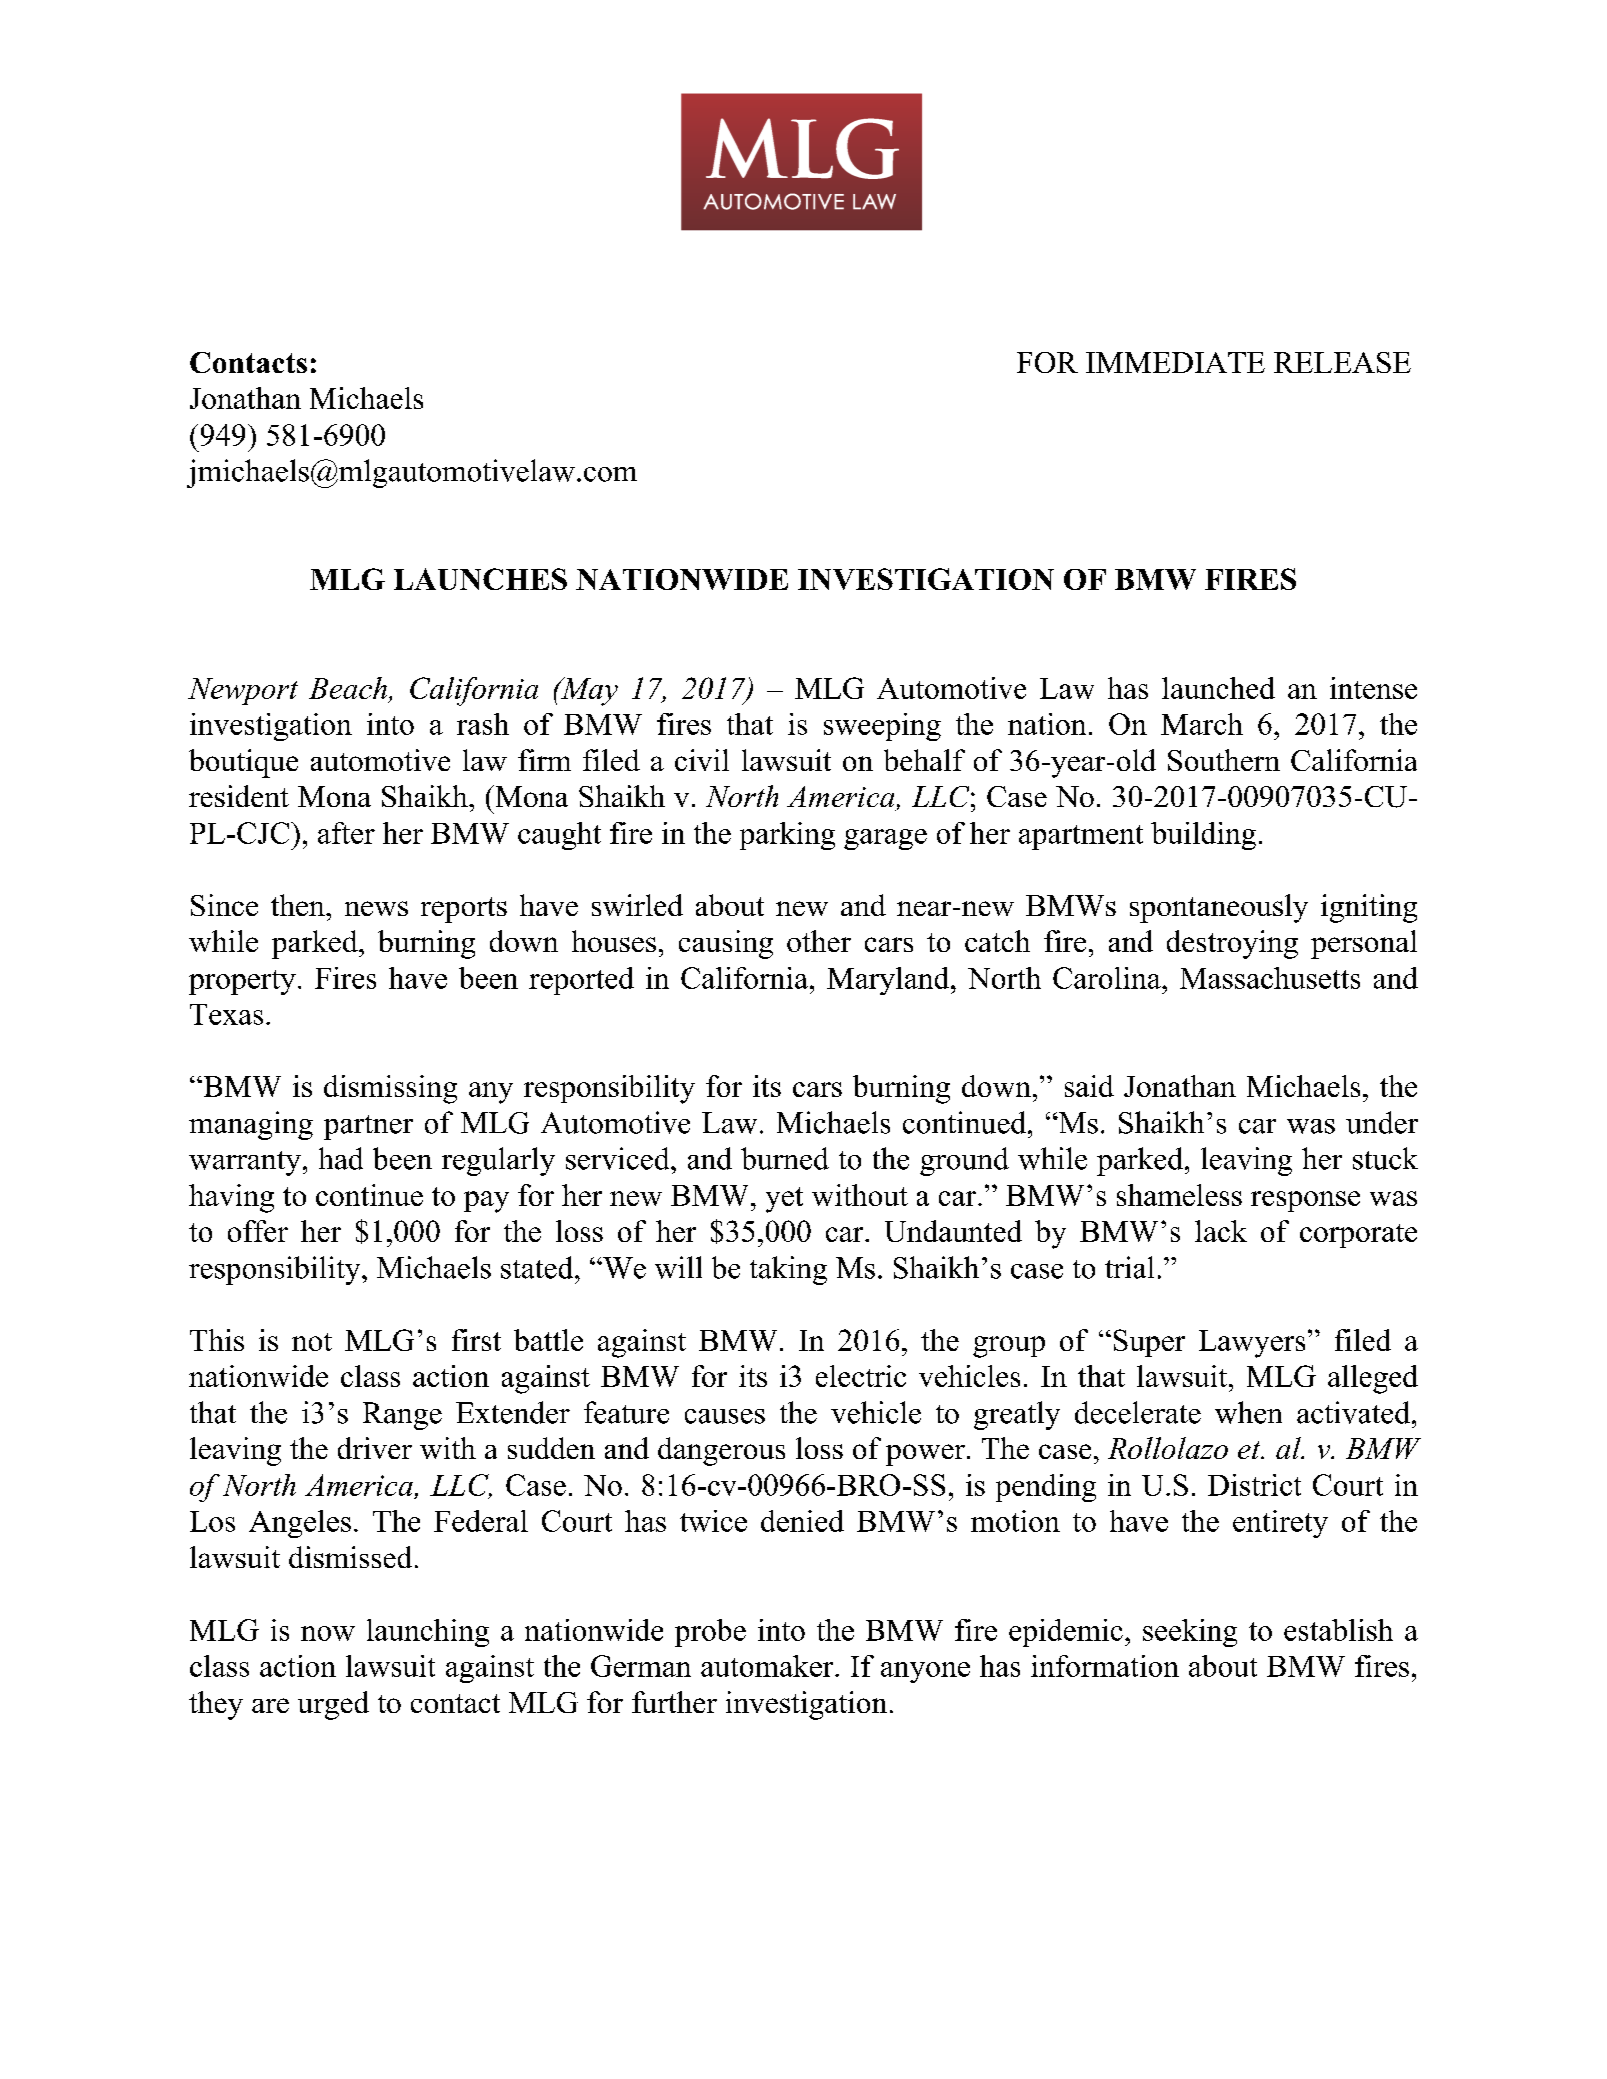 The image size is (1607, 2079). Describe the element at coordinates (1175, 362) in the image. I see `IMMEDIATE` at that location.
